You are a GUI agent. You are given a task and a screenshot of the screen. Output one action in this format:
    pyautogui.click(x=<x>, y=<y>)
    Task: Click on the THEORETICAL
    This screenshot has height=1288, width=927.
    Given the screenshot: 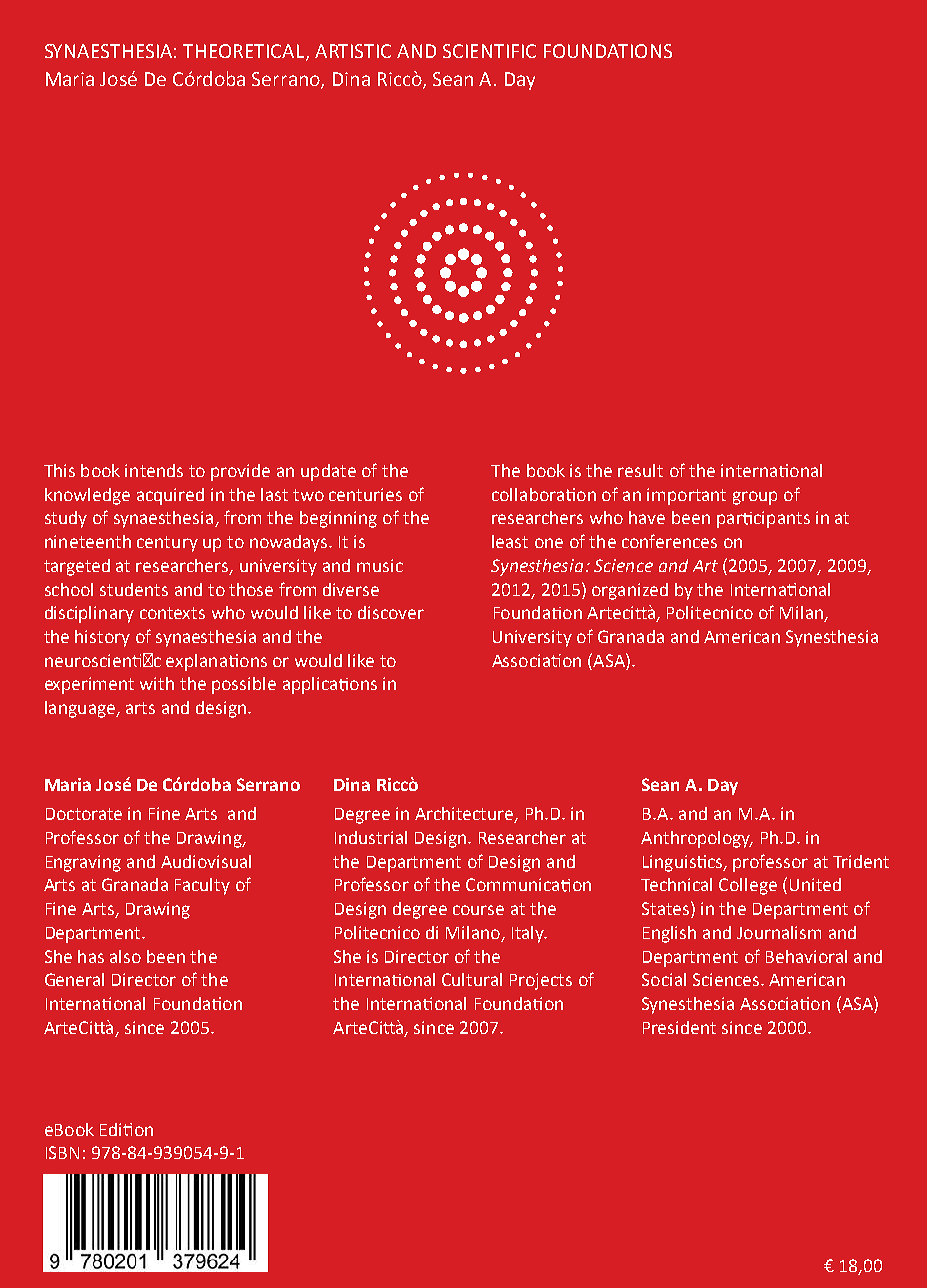 What is the action you would take?
    pyautogui.click(x=245, y=52)
